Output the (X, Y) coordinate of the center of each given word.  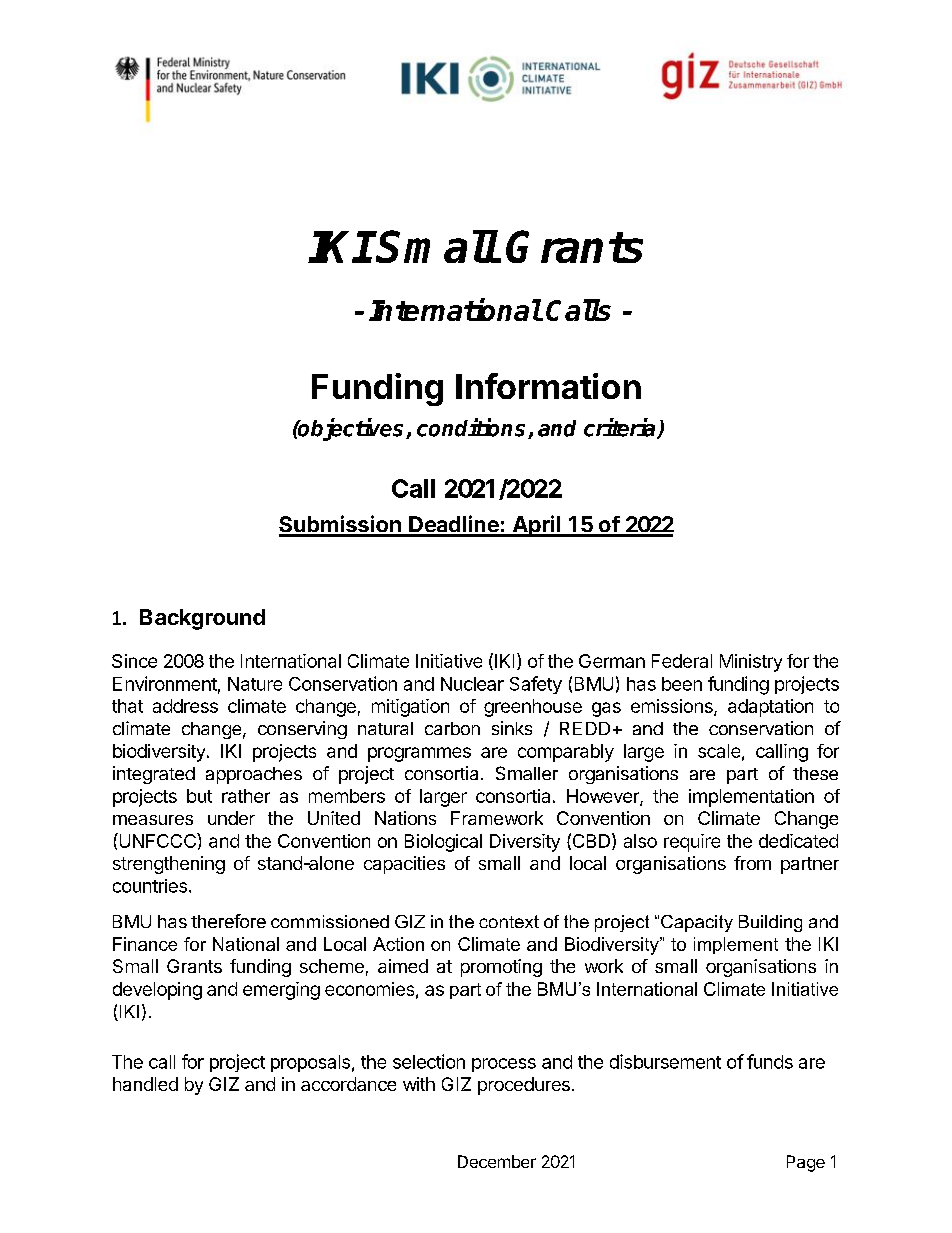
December (497, 1161)
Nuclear (472, 684)
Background (202, 619)
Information (548, 386)
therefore (228, 921)
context (509, 921)
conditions (473, 428)
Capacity (697, 923)
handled (145, 1084)
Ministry (751, 663)
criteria (621, 428)
